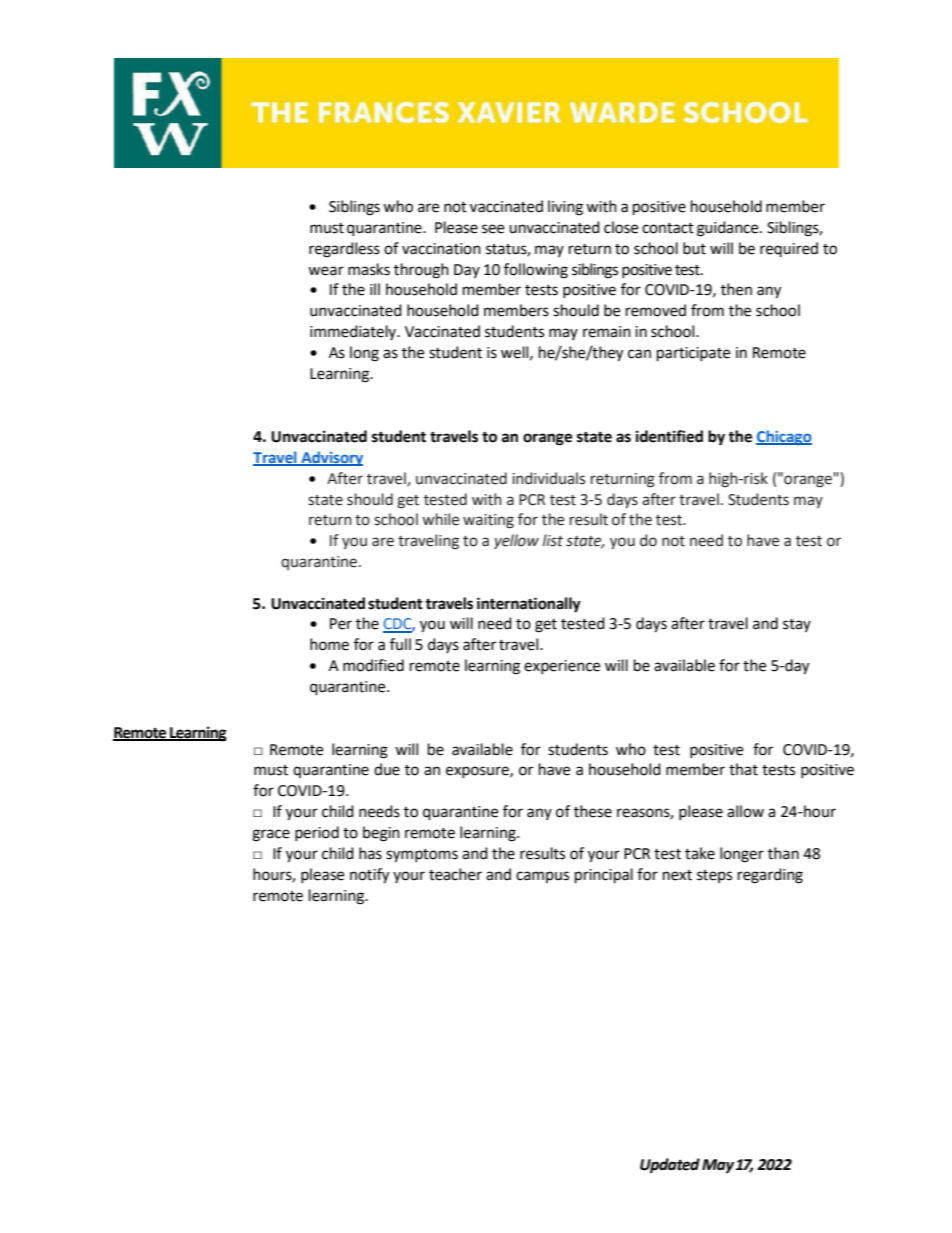  What do you see at coordinates (729, 229) in the image?
I see `guidance` at bounding box center [729, 229].
